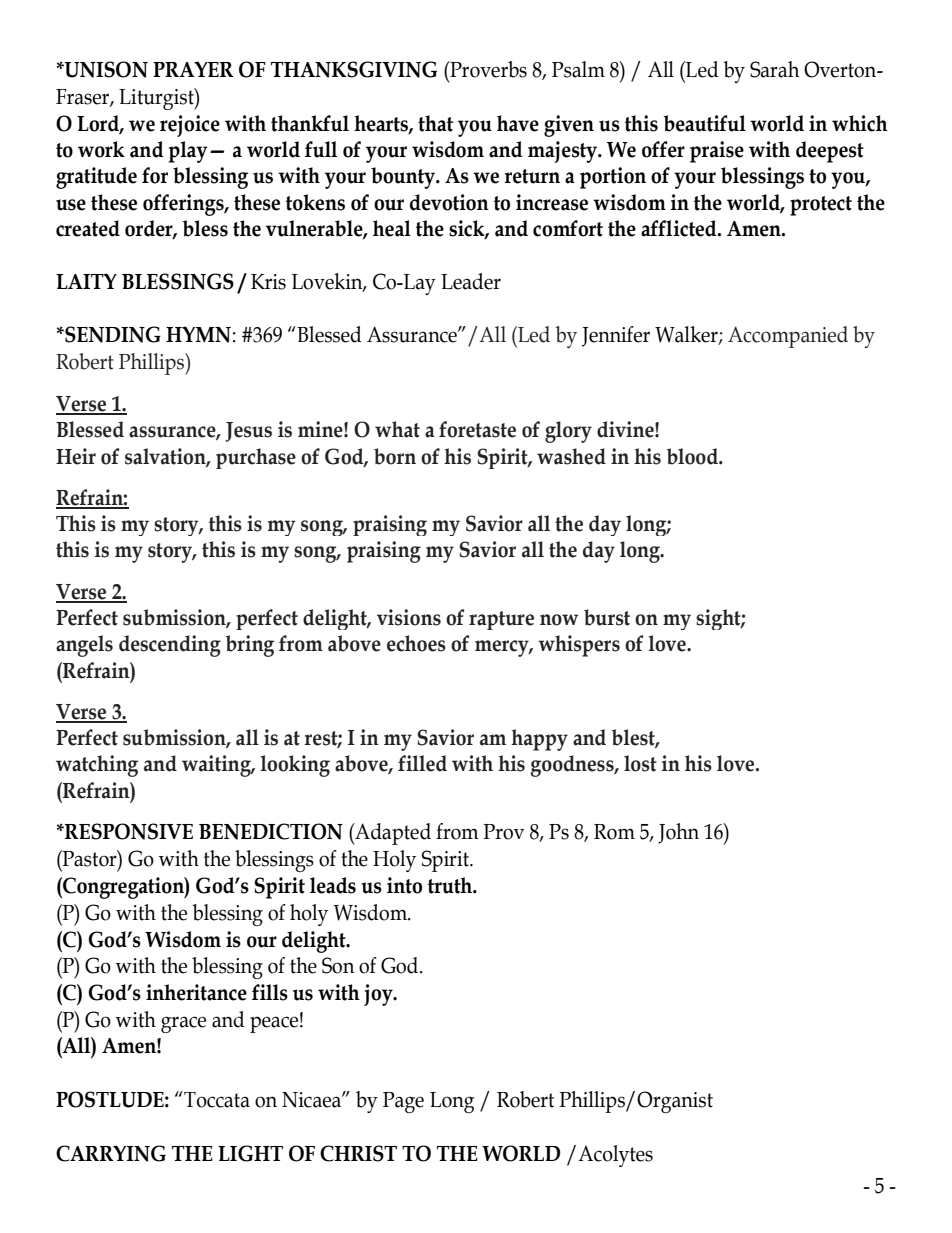 Image resolution: width=952 pixels, height=1233 pixels. I want to click on rapture, so click(501, 620).
